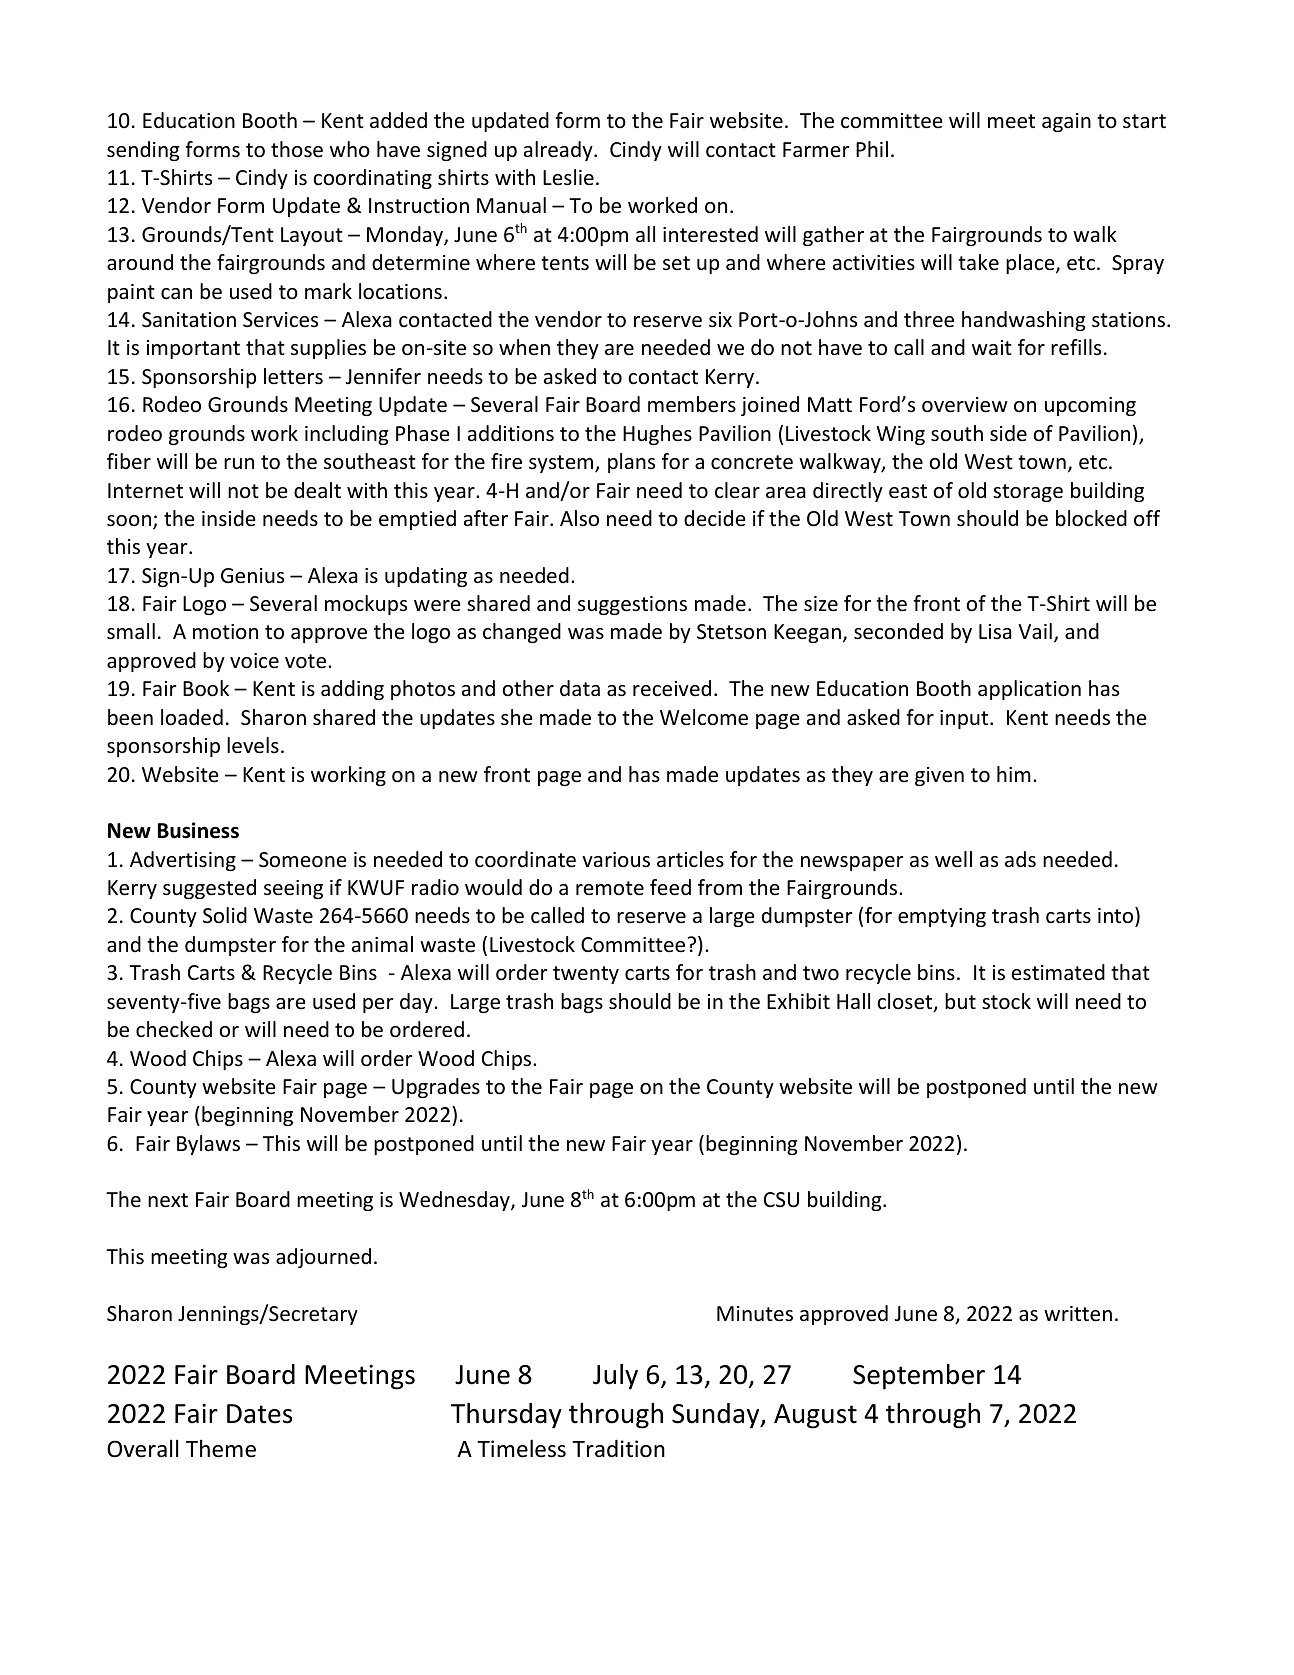  Describe the element at coordinates (1066, 122) in the screenshot. I see `again` at that location.
